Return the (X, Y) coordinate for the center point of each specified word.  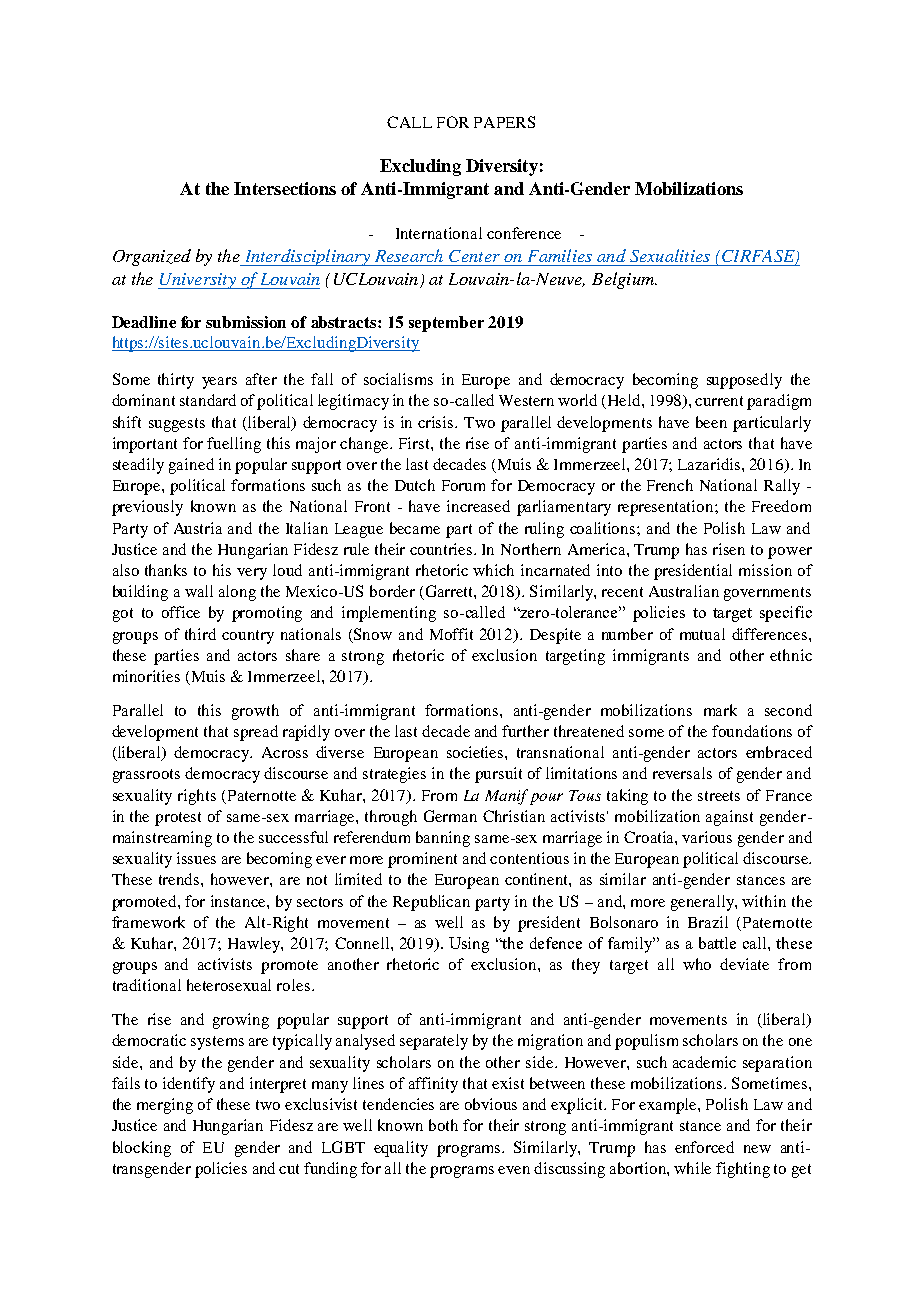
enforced (704, 1147)
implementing (389, 614)
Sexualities (670, 255)
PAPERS (504, 122)
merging (165, 1106)
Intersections (285, 188)
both (443, 1125)
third (200, 634)
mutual (702, 634)
